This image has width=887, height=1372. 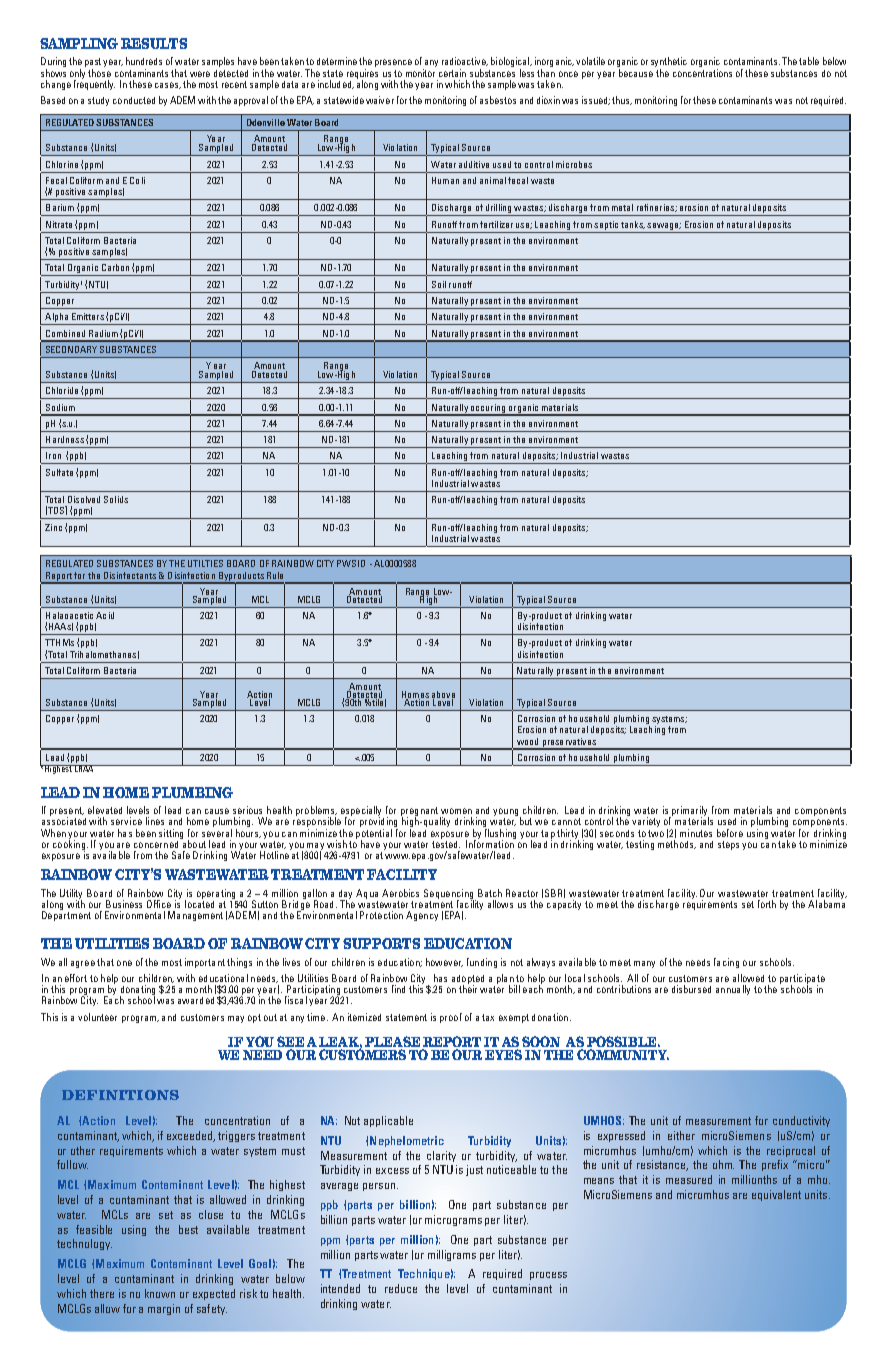 I want to click on however, so click(x=444, y=962).
